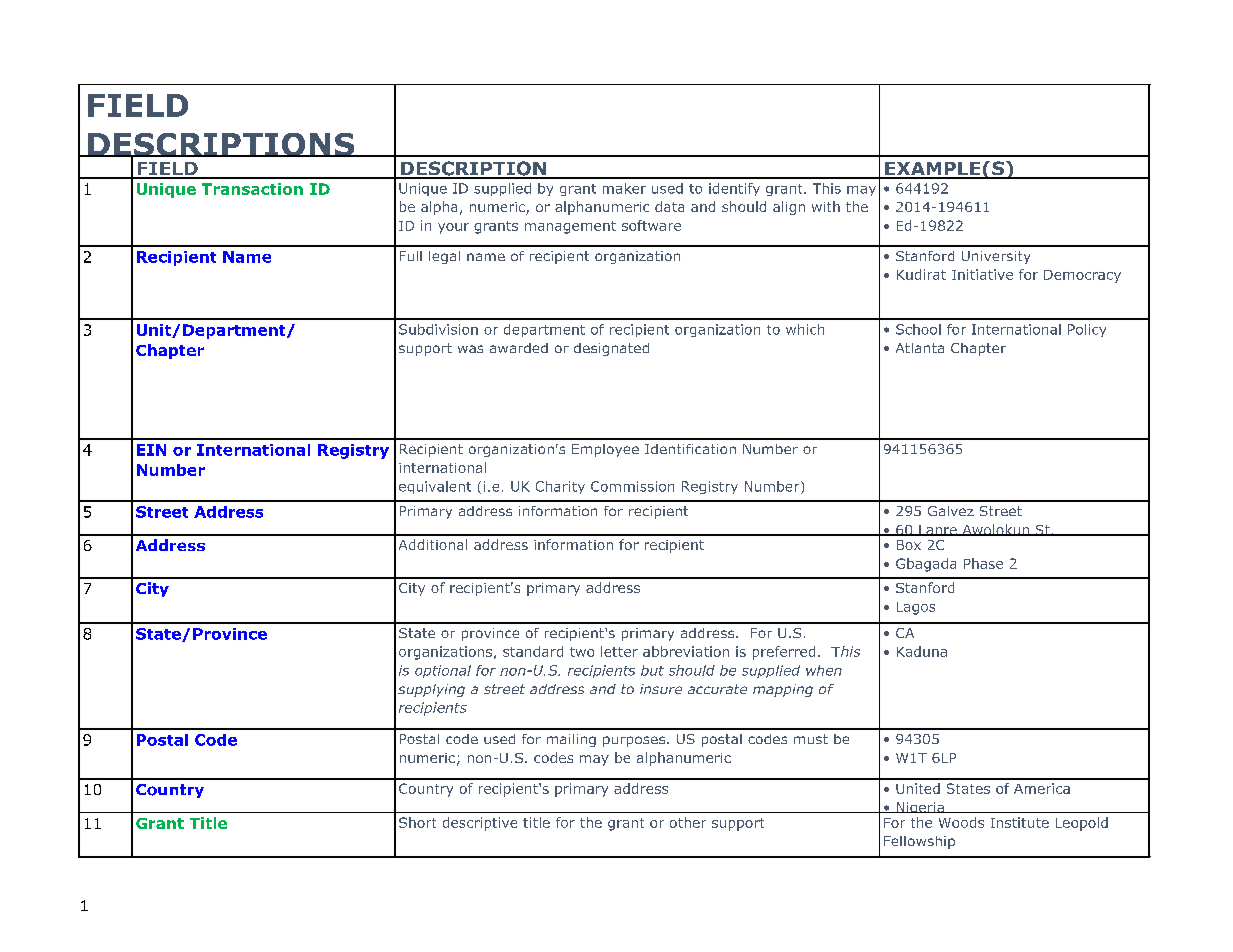 Image resolution: width=1233 pixels, height=952 pixels. I want to click on Commission, so click(632, 486).
